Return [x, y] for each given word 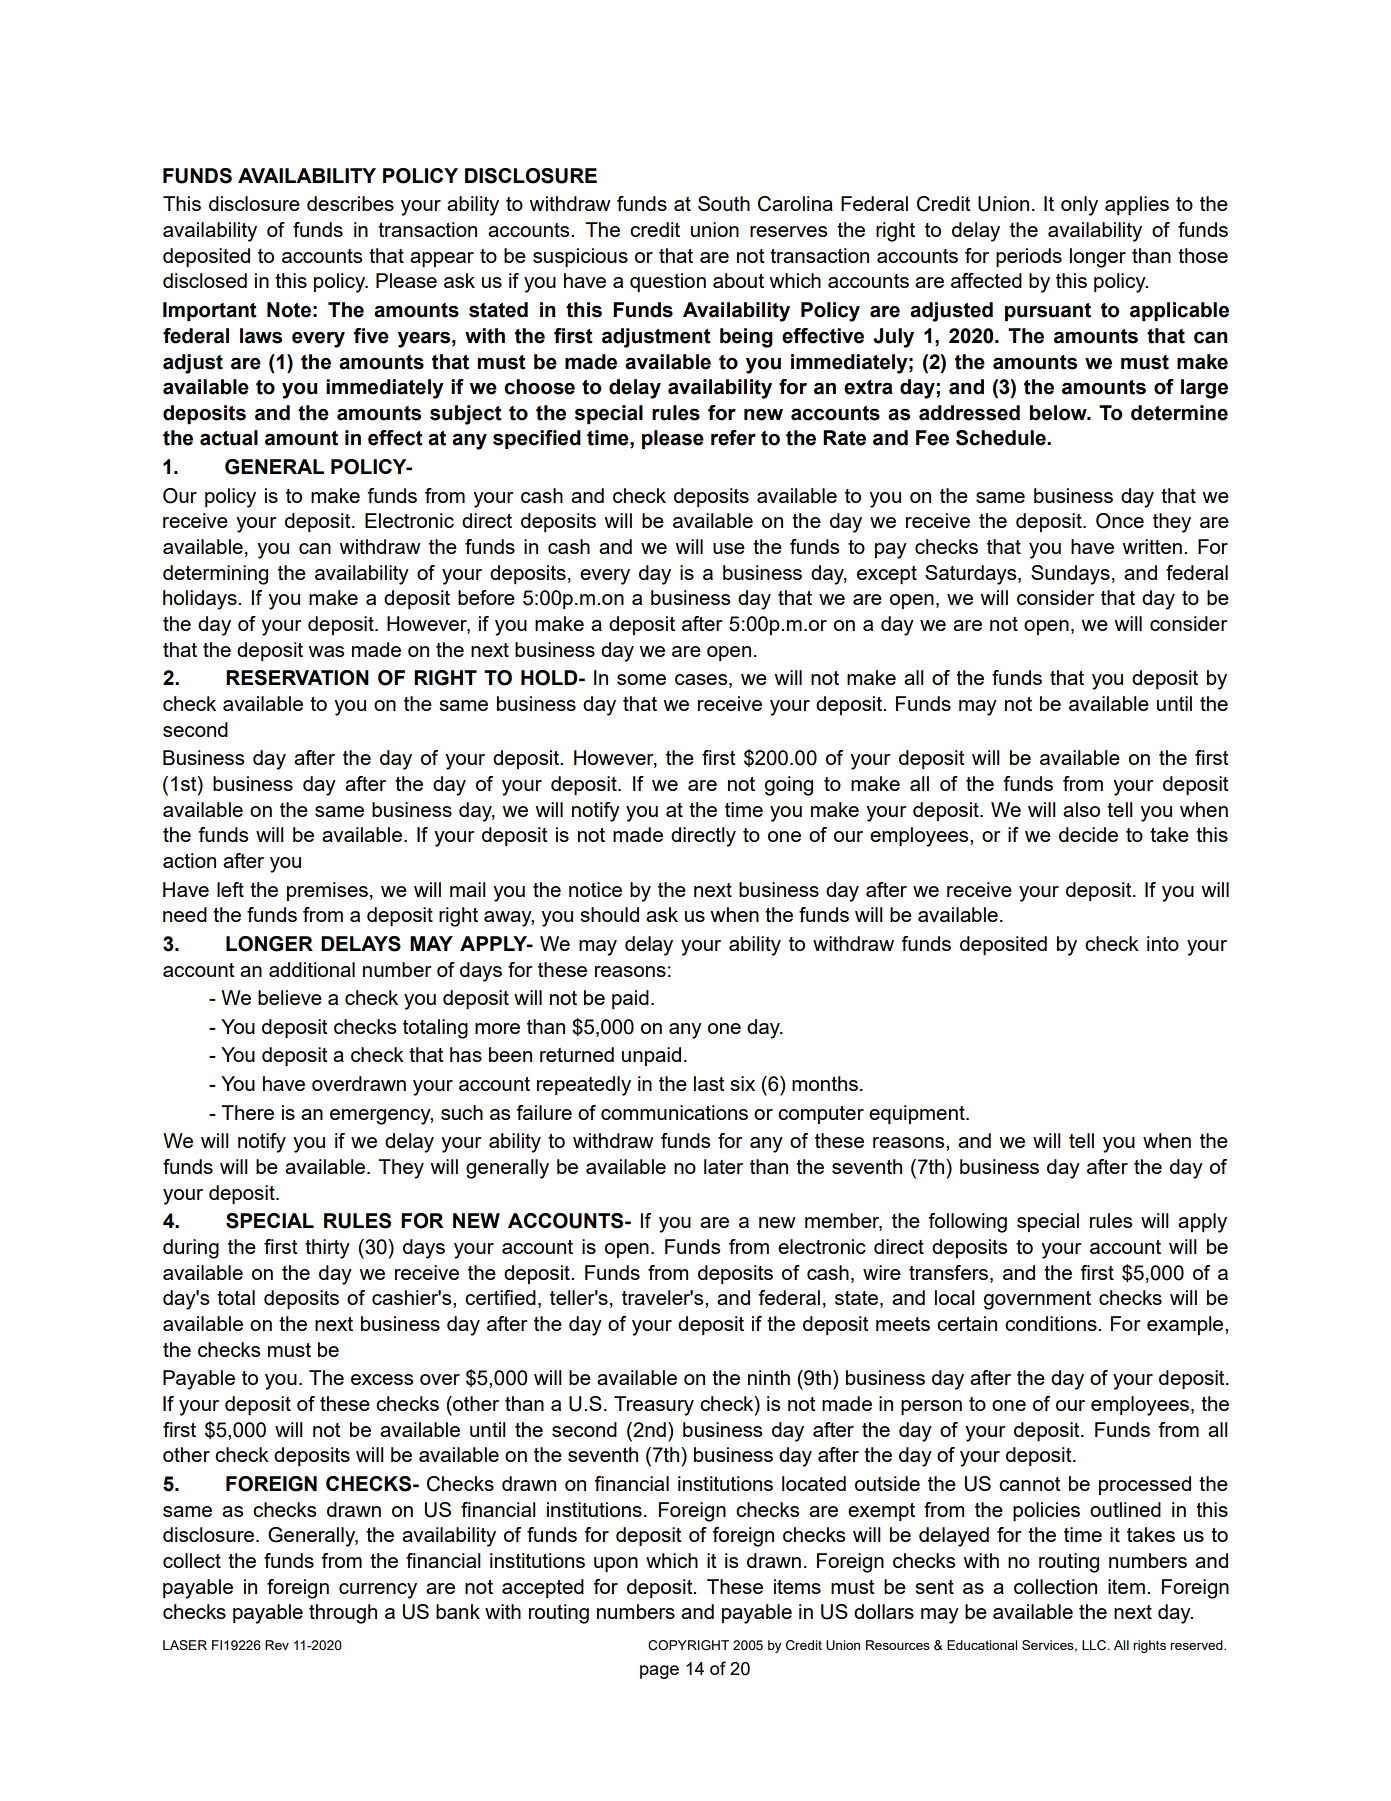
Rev [277, 1645]
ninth [769, 1377]
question [668, 282]
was [326, 651]
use [729, 548]
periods [1029, 257]
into [1163, 943]
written [1152, 546]
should [609, 914]
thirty [327, 1249]
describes [350, 203]
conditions [1052, 1323]
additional [312, 969]
